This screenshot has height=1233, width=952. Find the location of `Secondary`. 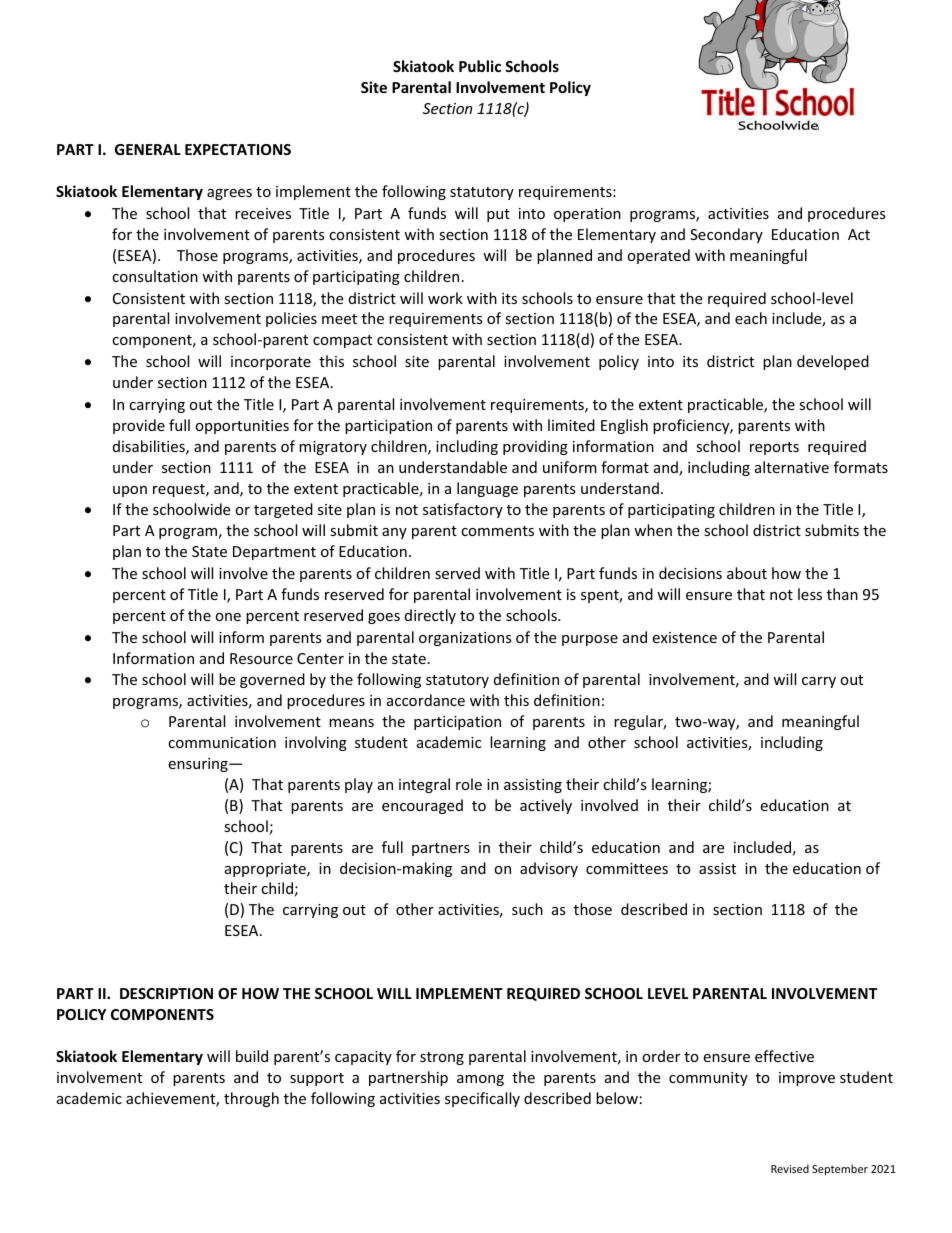

Secondary is located at coordinates (726, 235).
